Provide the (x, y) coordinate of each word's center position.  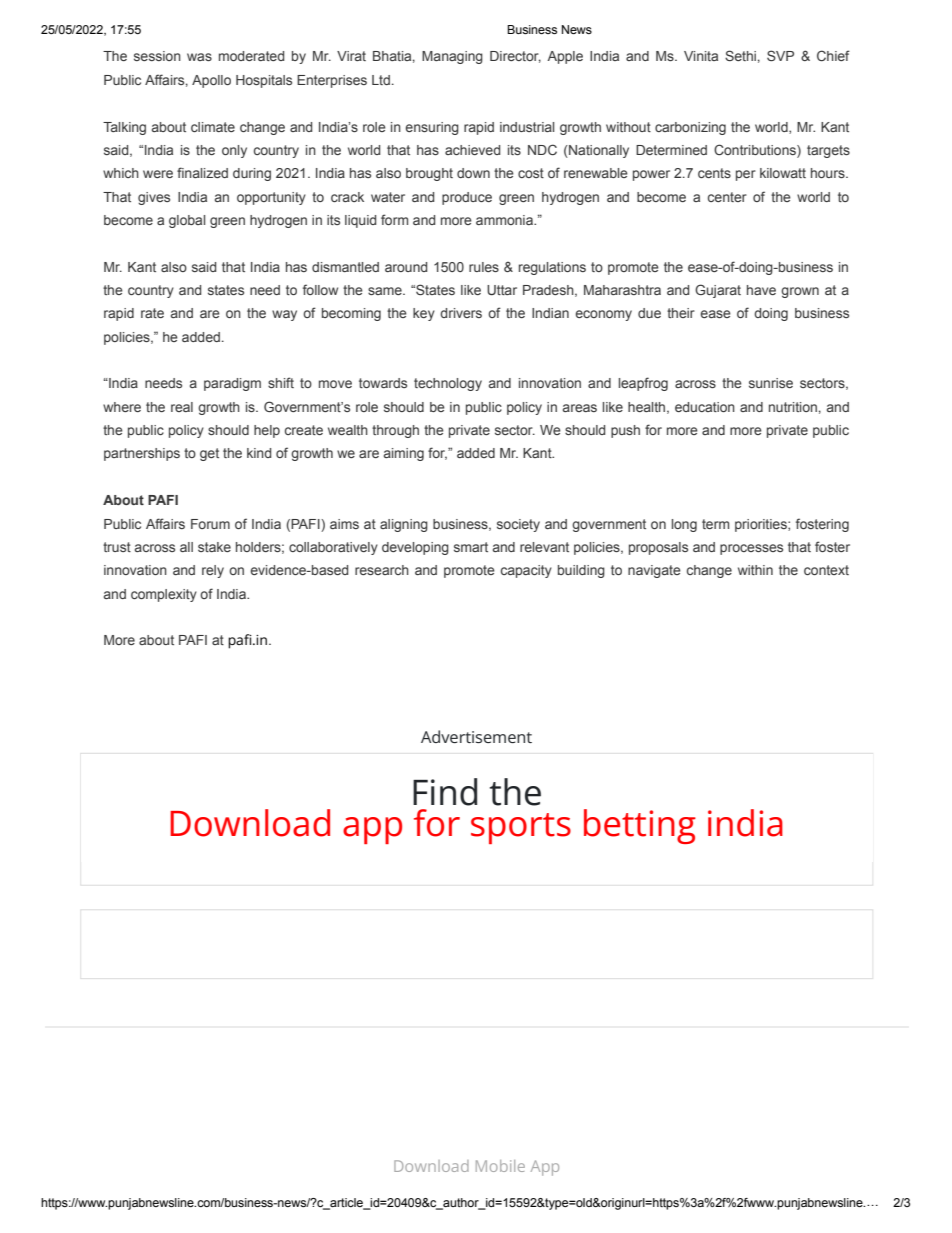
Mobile (500, 1166)
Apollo (211, 81)
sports (521, 828)
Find (445, 792)
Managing (452, 57)
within (755, 570)
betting (640, 826)
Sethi (740, 55)
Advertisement (476, 736)
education (705, 407)
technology (448, 384)
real (182, 407)
